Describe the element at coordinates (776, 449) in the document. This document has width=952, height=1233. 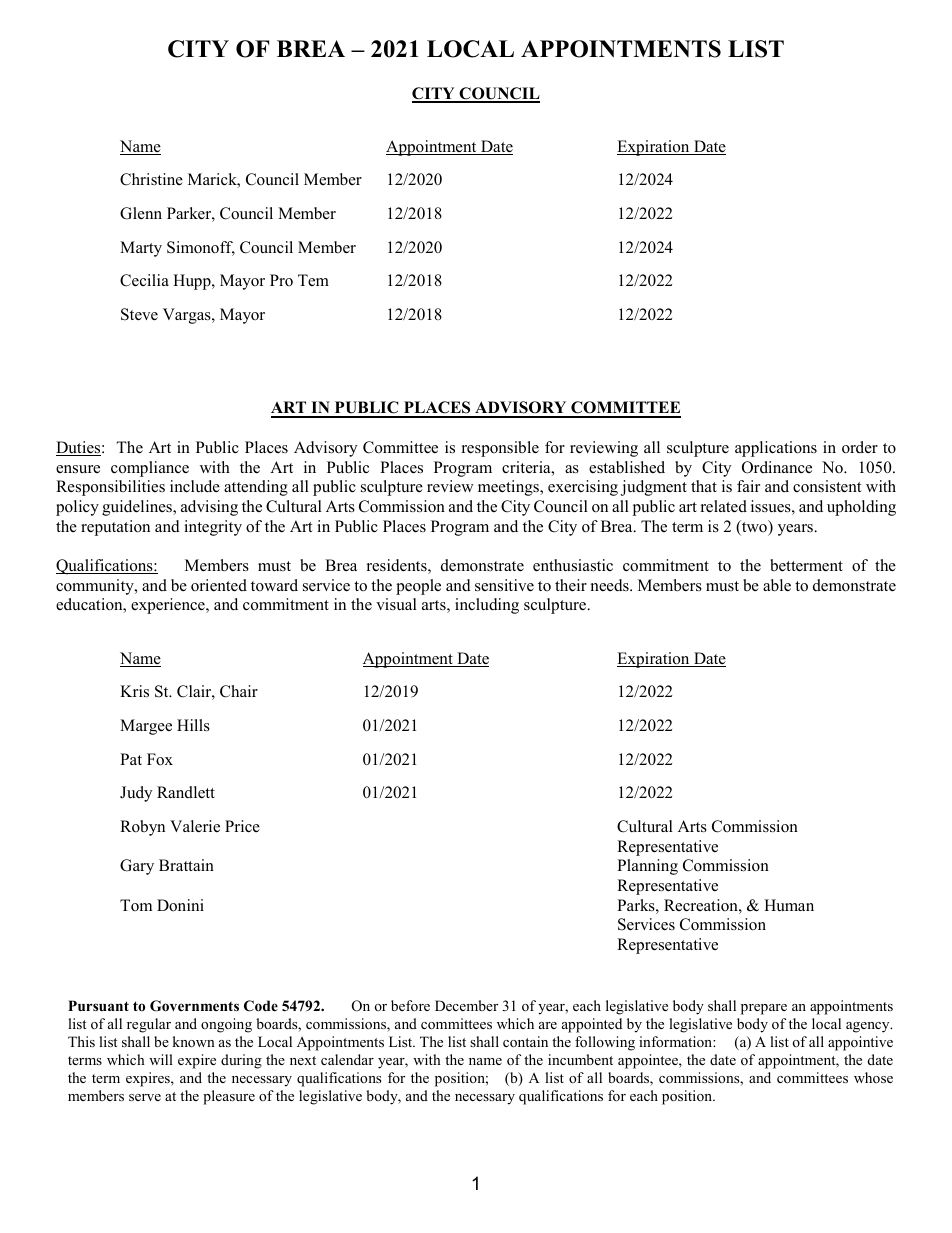
I see `applications` at that location.
